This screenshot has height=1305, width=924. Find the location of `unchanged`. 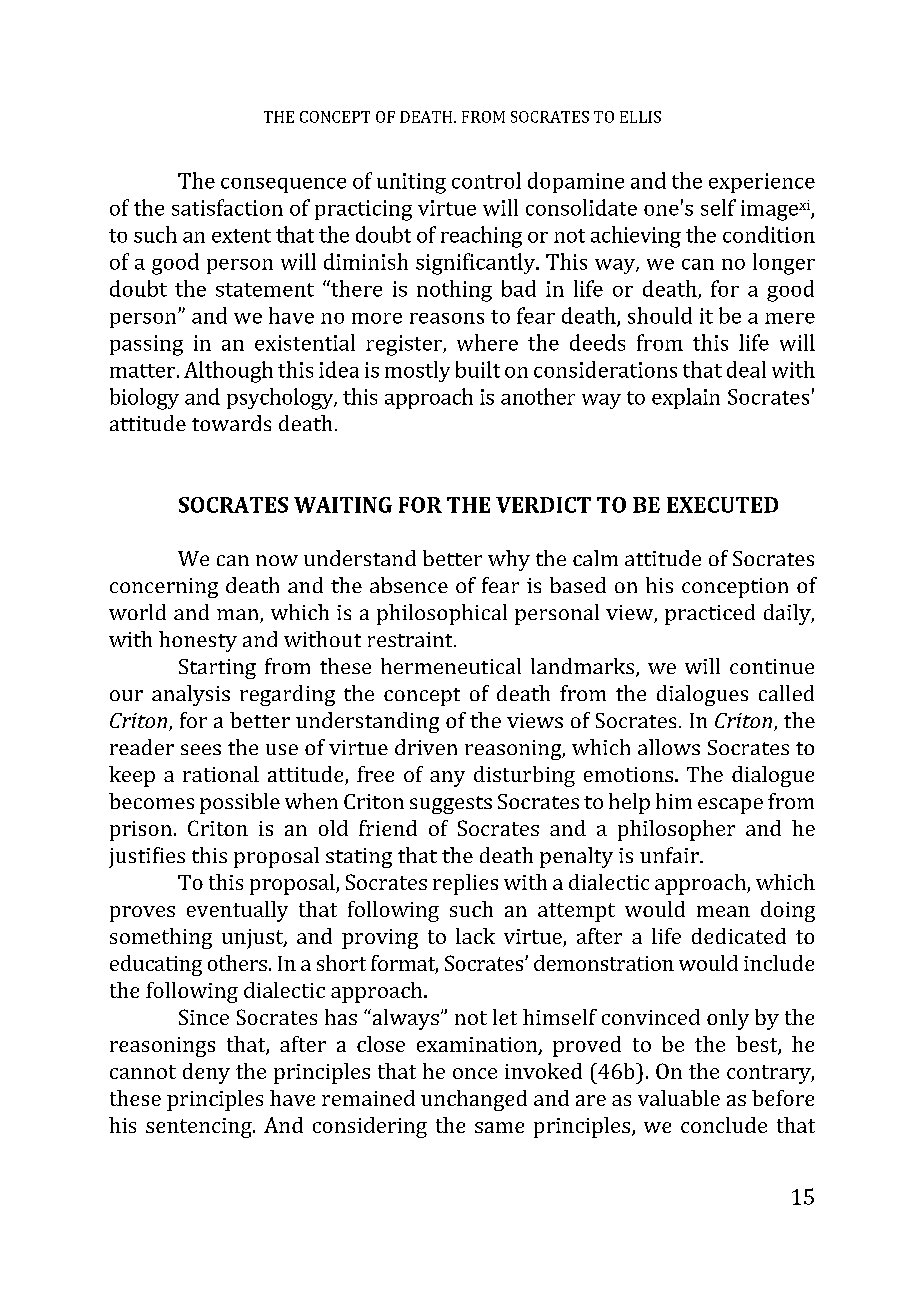

unchanged is located at coordinates (474, 1100).
